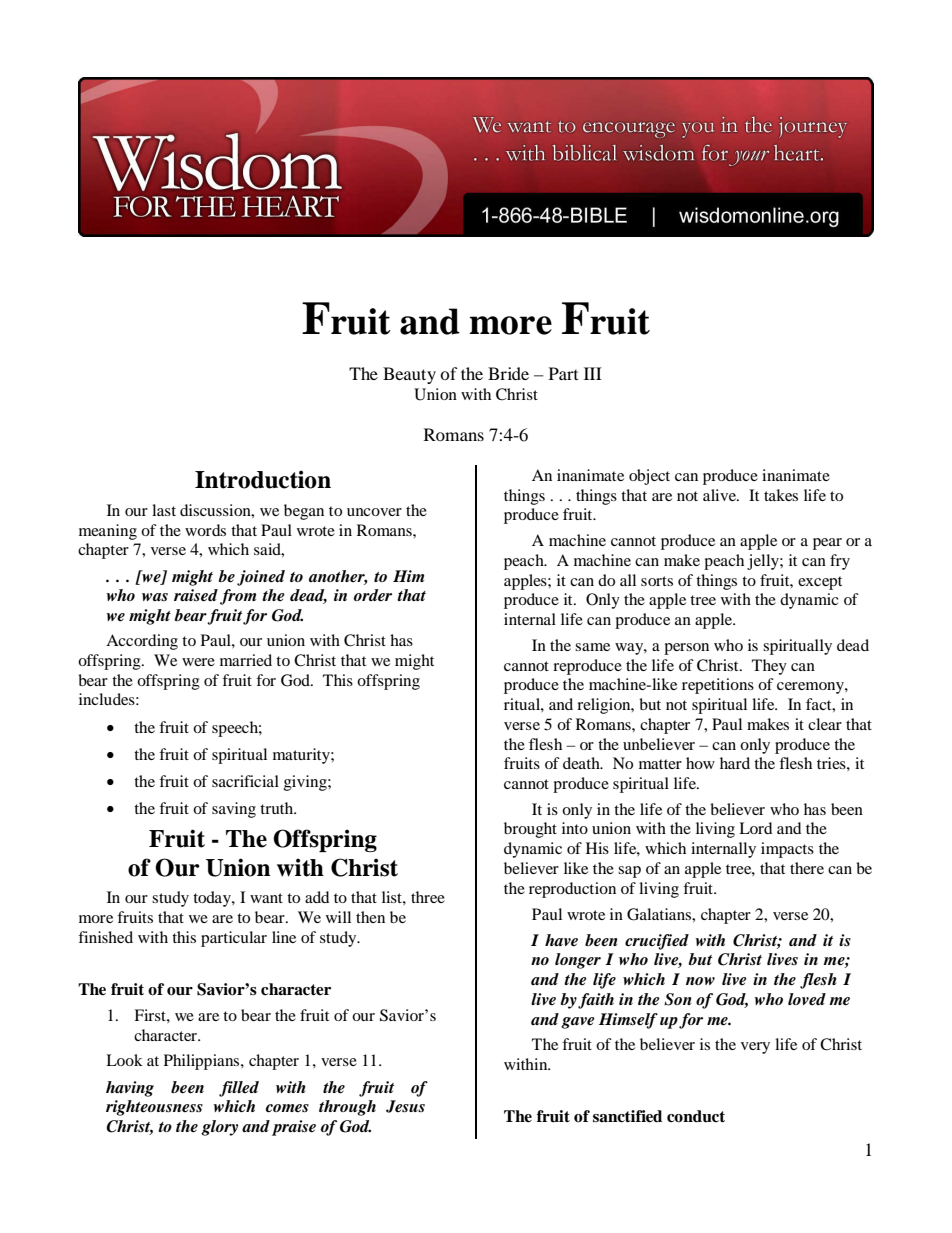 This page has height=1233, width=952. Describe the element at coordinates (508, 373) in the page. I see `Bride` at that location.
